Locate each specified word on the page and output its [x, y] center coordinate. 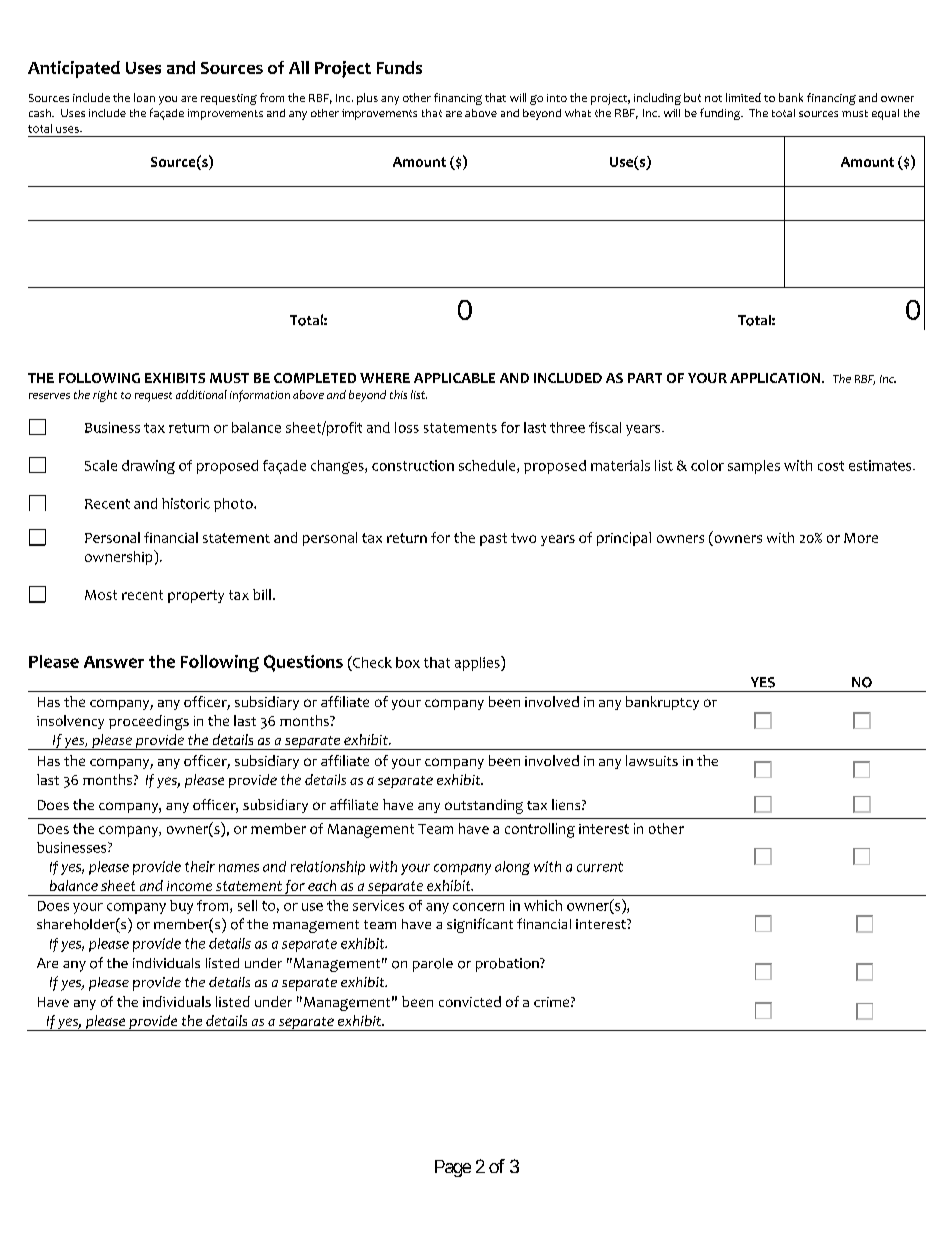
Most [101, 595]
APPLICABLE [454, 378]
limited [743, 97]
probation [508, 965]
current [600, 867]
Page [453, 1168]
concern [478, 907]
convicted [470, 1001]
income [189, 886]
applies [478, 663]
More [861, 538]
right [105, 396]
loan [144, 97]
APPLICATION [775, 378]
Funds [399, 67]
